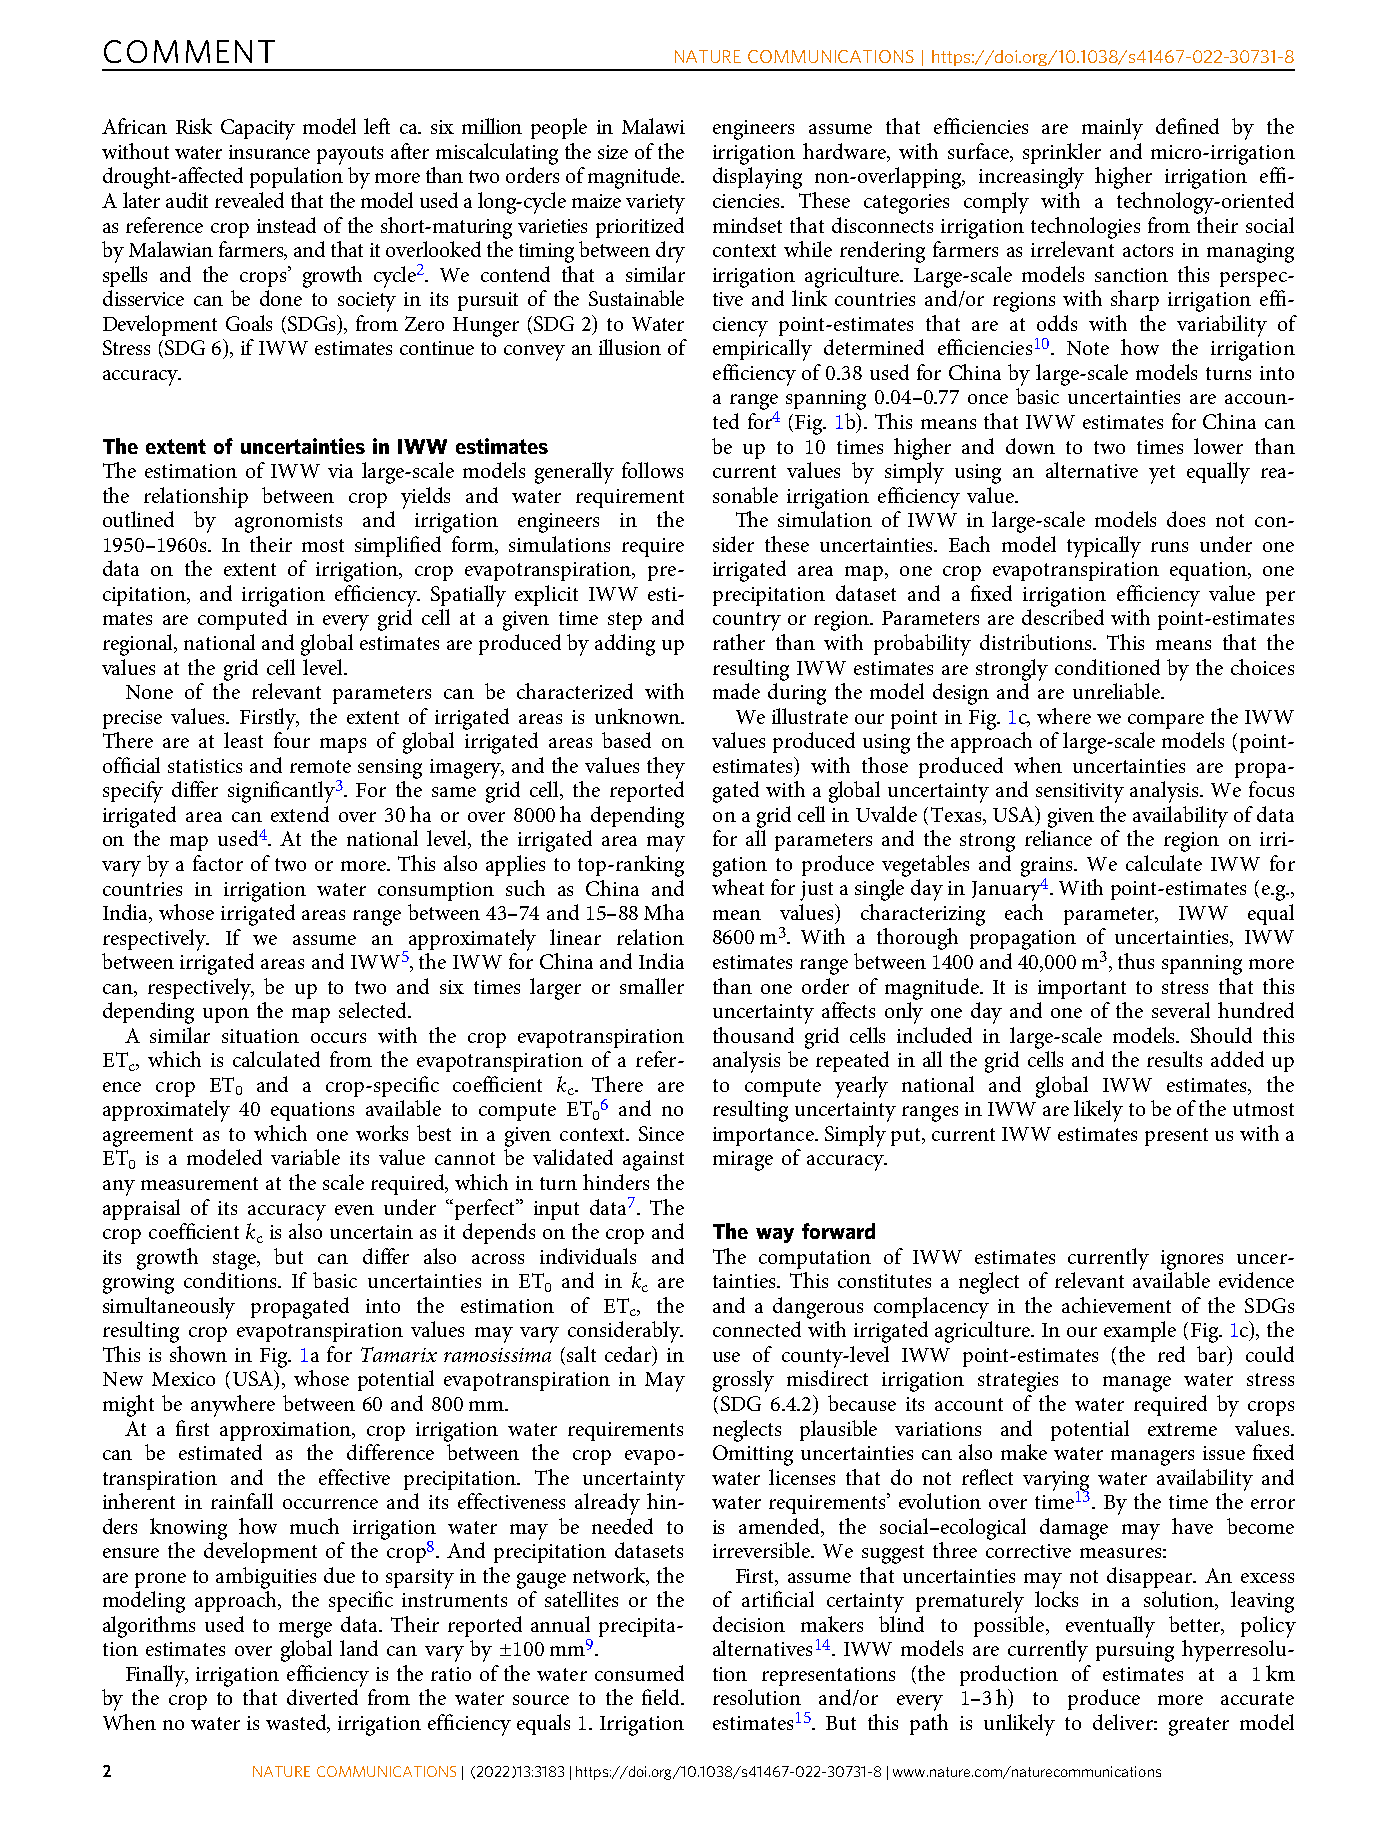 The width and height of the image is (1397, 1836). Describe the element at coordinates (305, 1157) in the image. I see `variable` at that location.
